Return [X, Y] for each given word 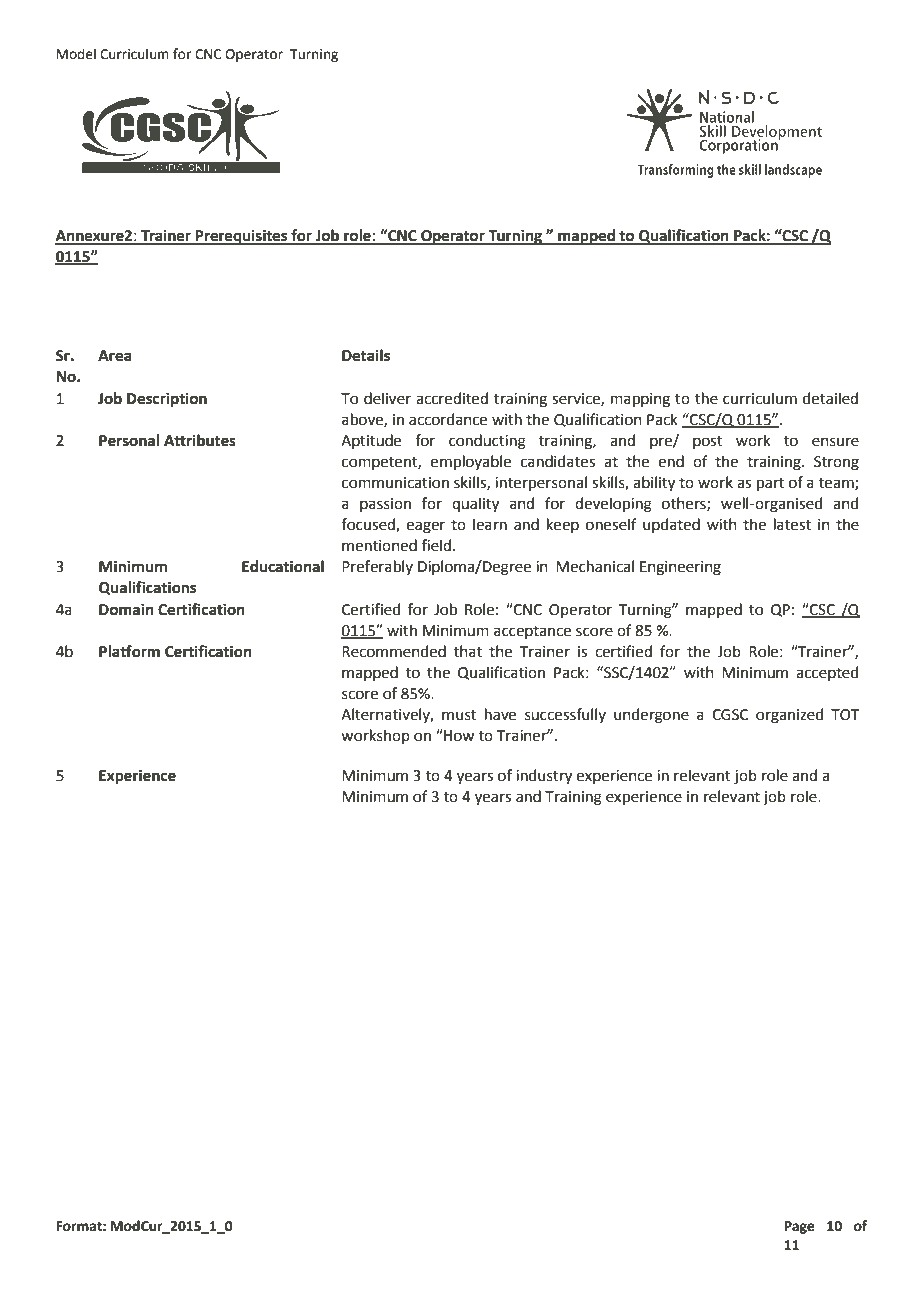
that [468, 651]
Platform [129, 651]
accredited [452, 398]
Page [799, 1227]
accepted [827, 673]
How [458, 735]
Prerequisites [242, 237]
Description [167, 400]
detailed [830, 398]
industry [544, 777]
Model [76, 54]
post [708, 442]
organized [790, 716]
